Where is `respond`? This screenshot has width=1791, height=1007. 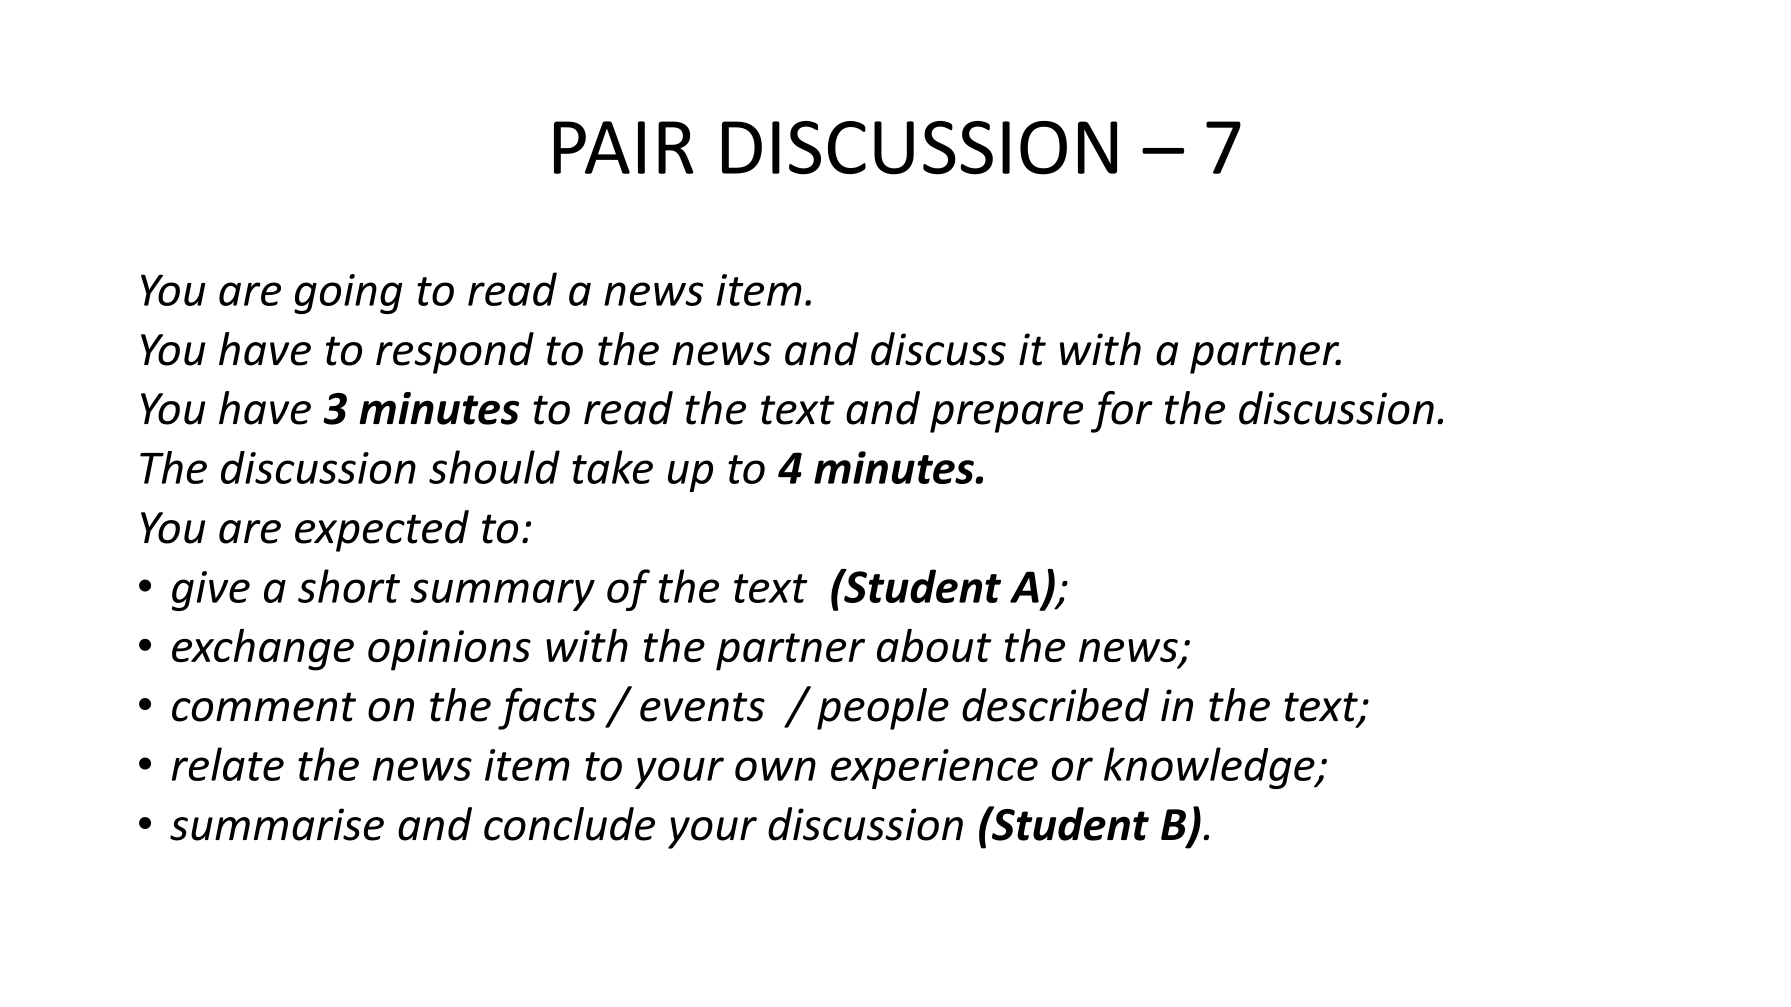
respond is located at coordinates (455, 353).
